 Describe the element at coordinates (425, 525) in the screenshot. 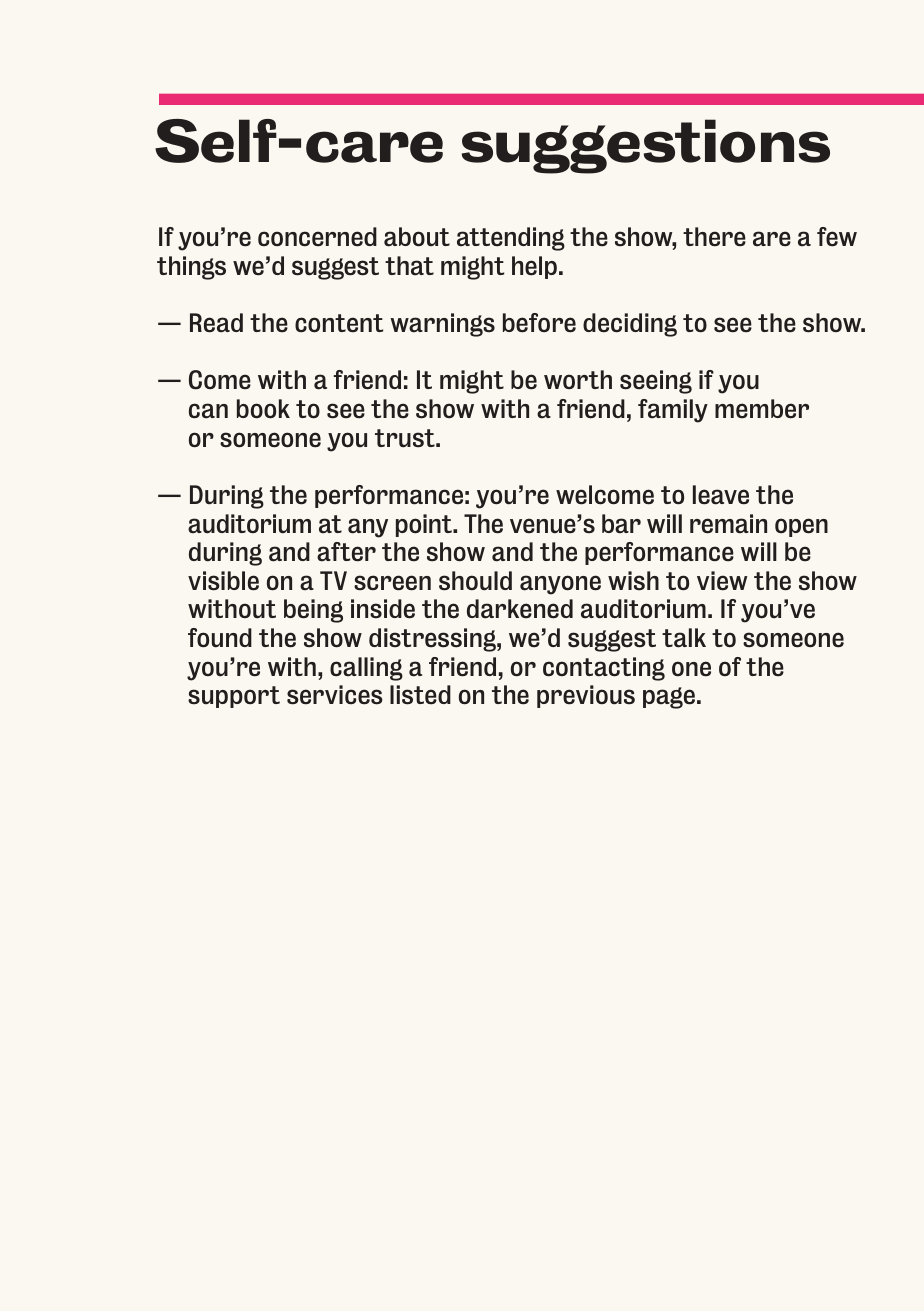

I see `point` at that location.
